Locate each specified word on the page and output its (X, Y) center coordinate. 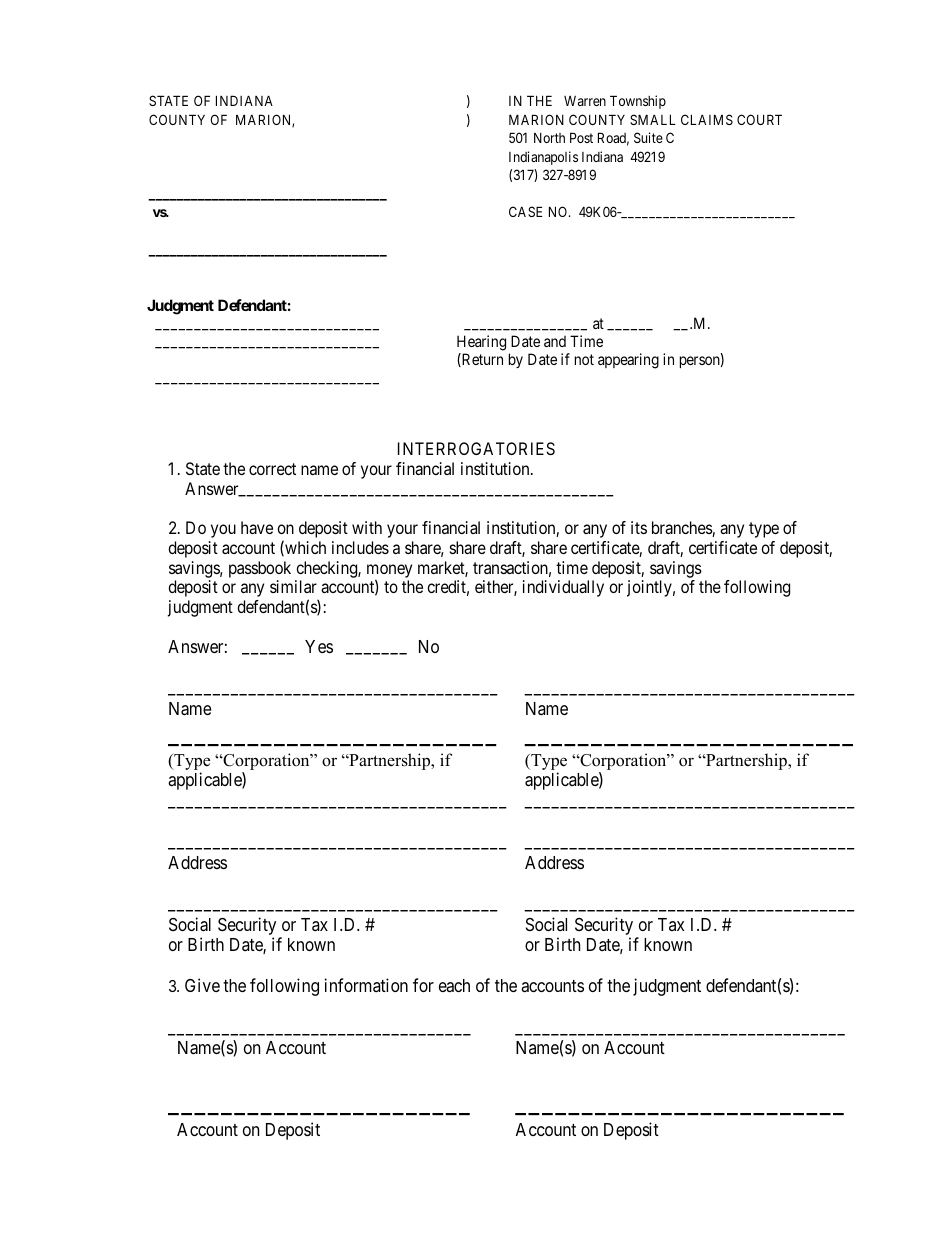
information (366, 985)
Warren (585, 101)
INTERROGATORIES (476, 448)
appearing (628, 361)
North (549, 138)
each (454, 985)
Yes (319, 646)
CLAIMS (707, 119)
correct (272, 469)
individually (563, 588)
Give (202, 985)
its (639, 527)
